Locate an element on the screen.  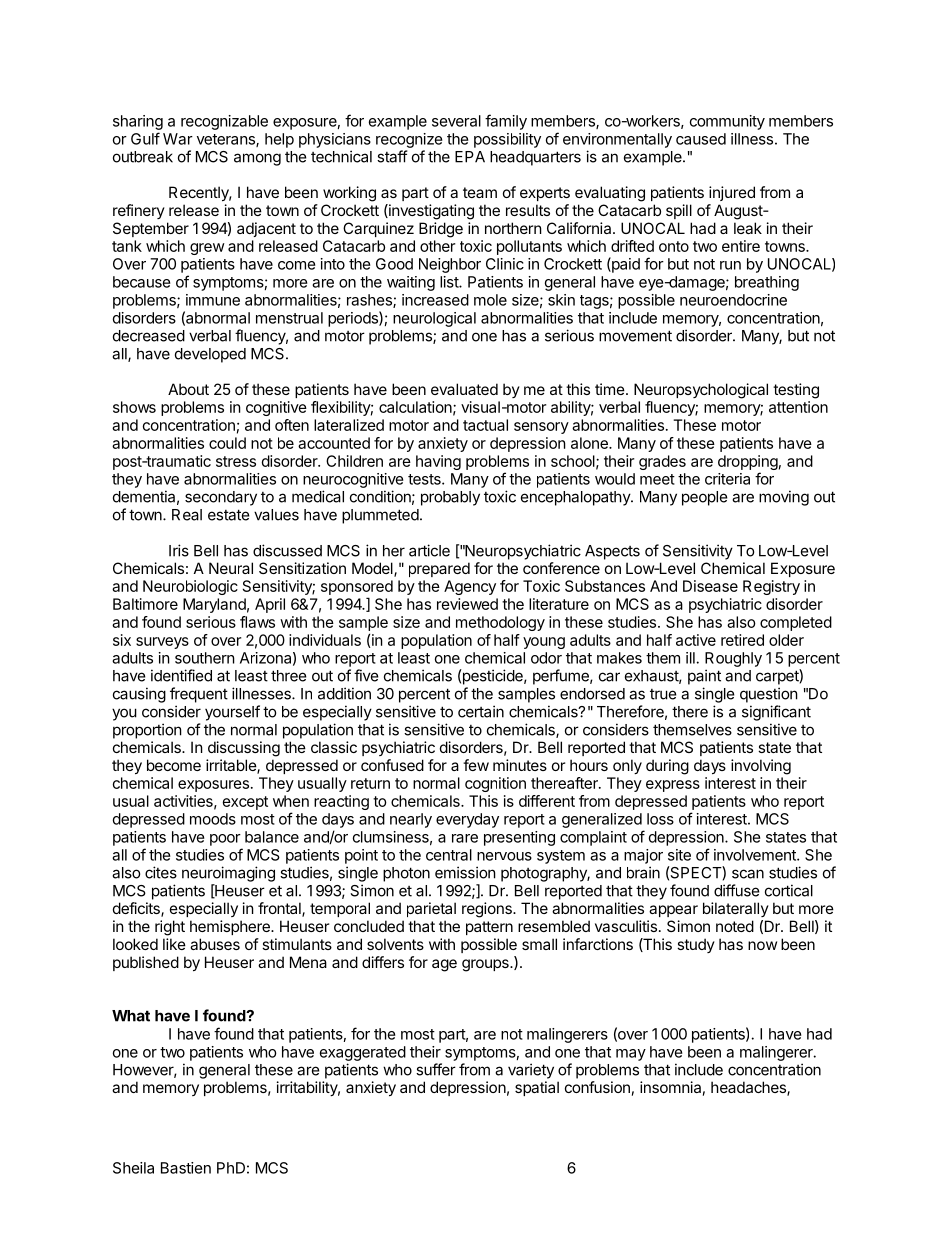
headaches is located at coordinates (749, 1088).
